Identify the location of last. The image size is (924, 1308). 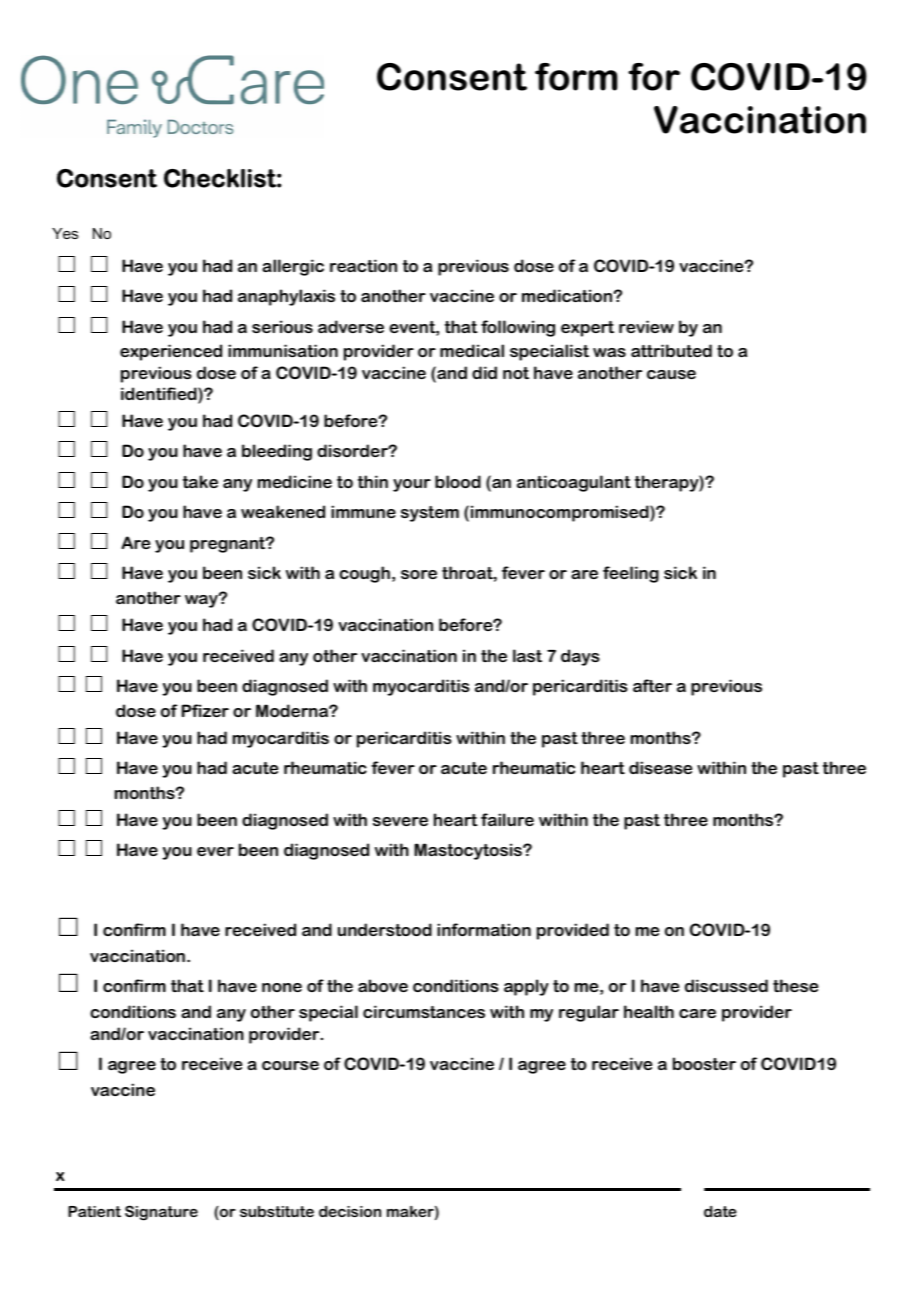
(527, 655).
